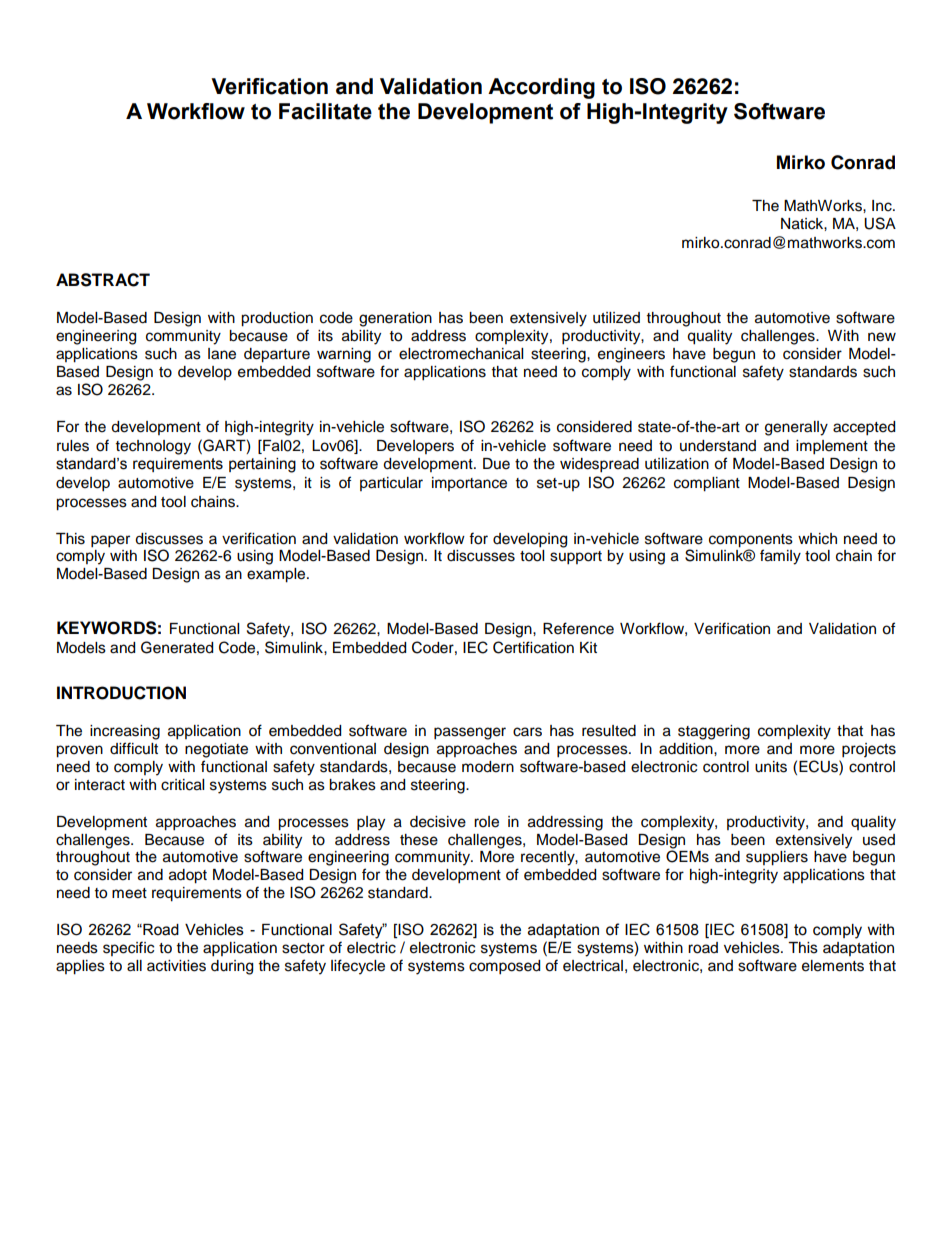 The image size is (952, 1233). Describe the element at coordinates (880, 223) in the page. I see `USA` at that location.
